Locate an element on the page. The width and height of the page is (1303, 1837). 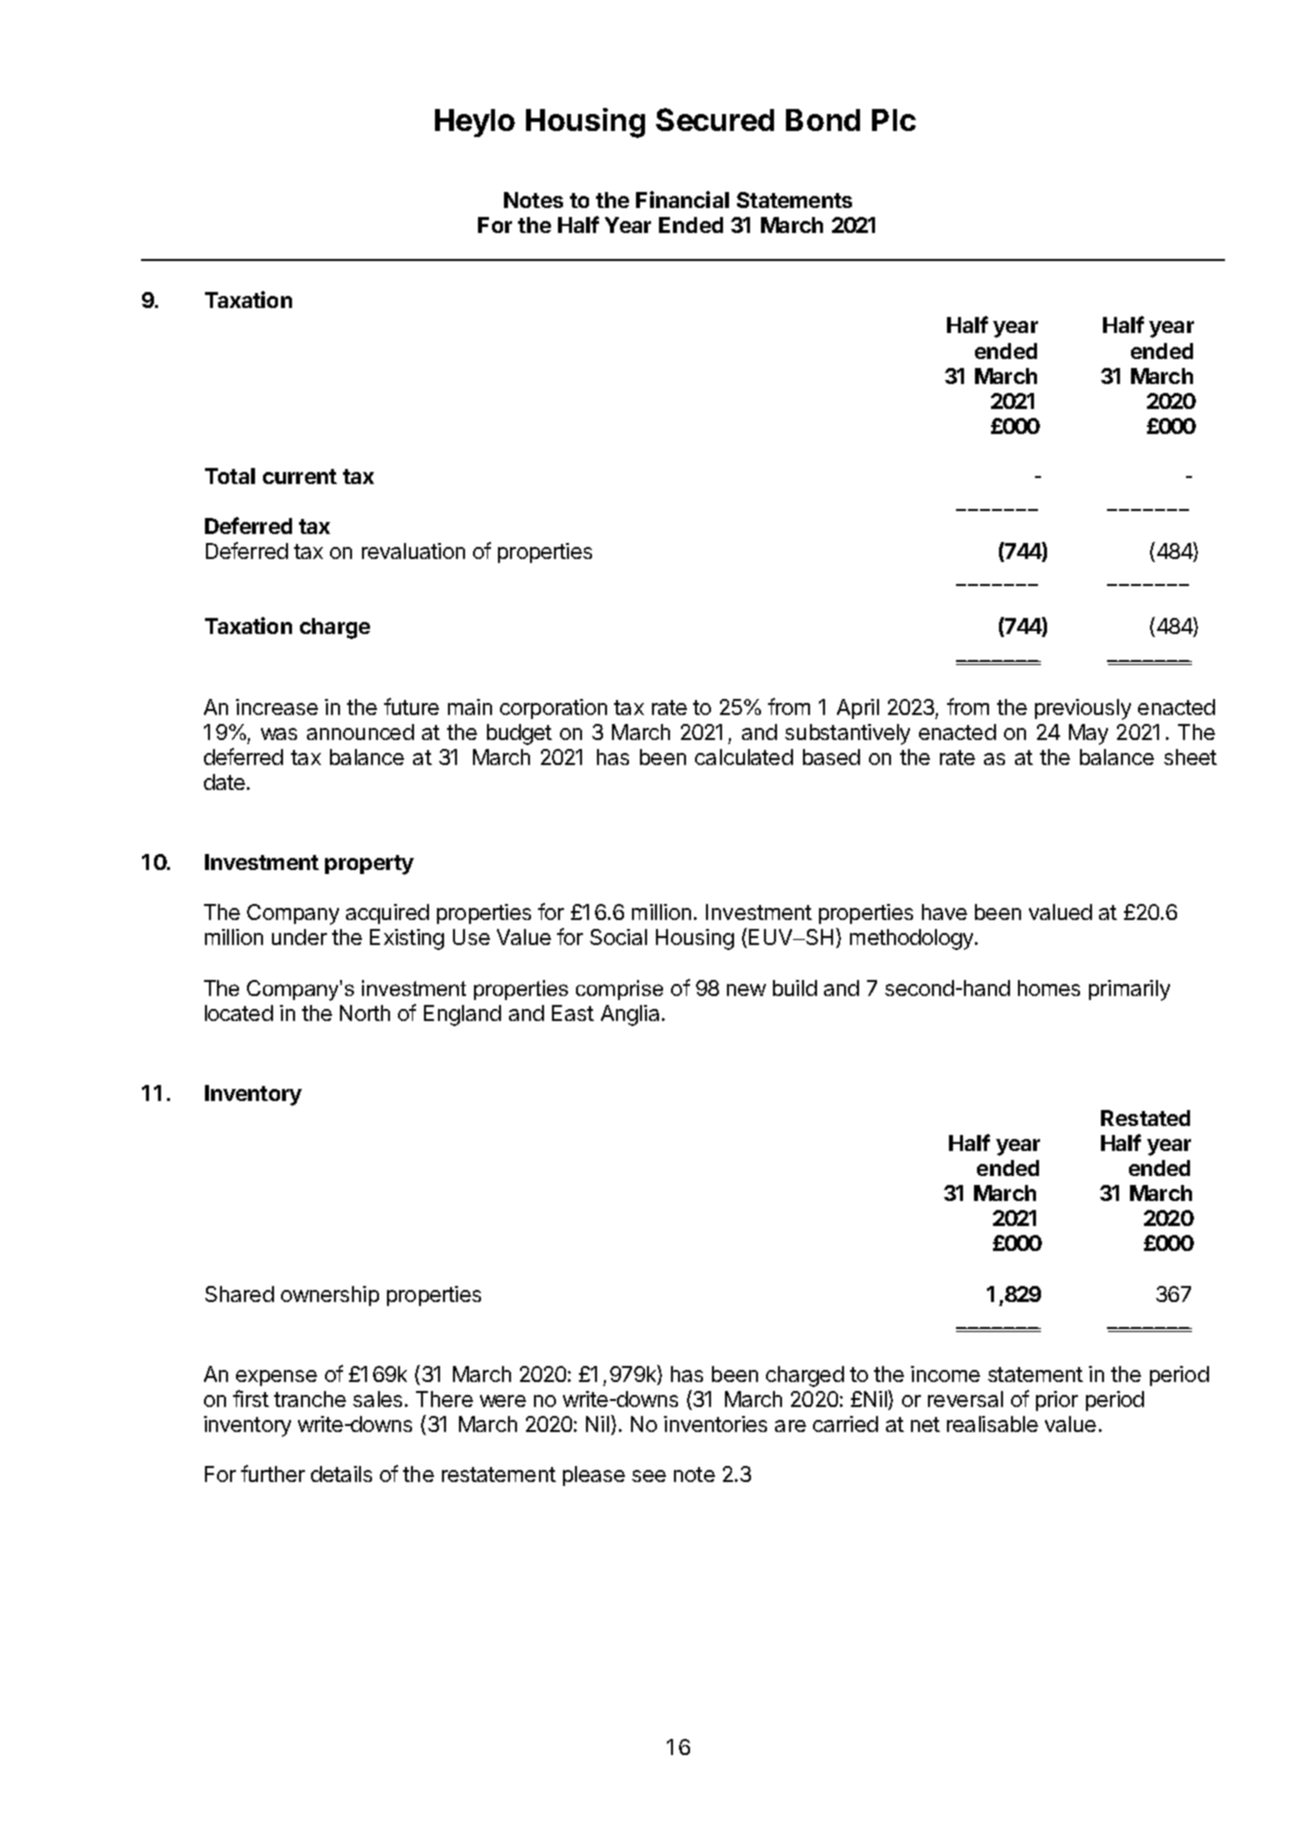
Financial is located at coordinates (682, 199).
